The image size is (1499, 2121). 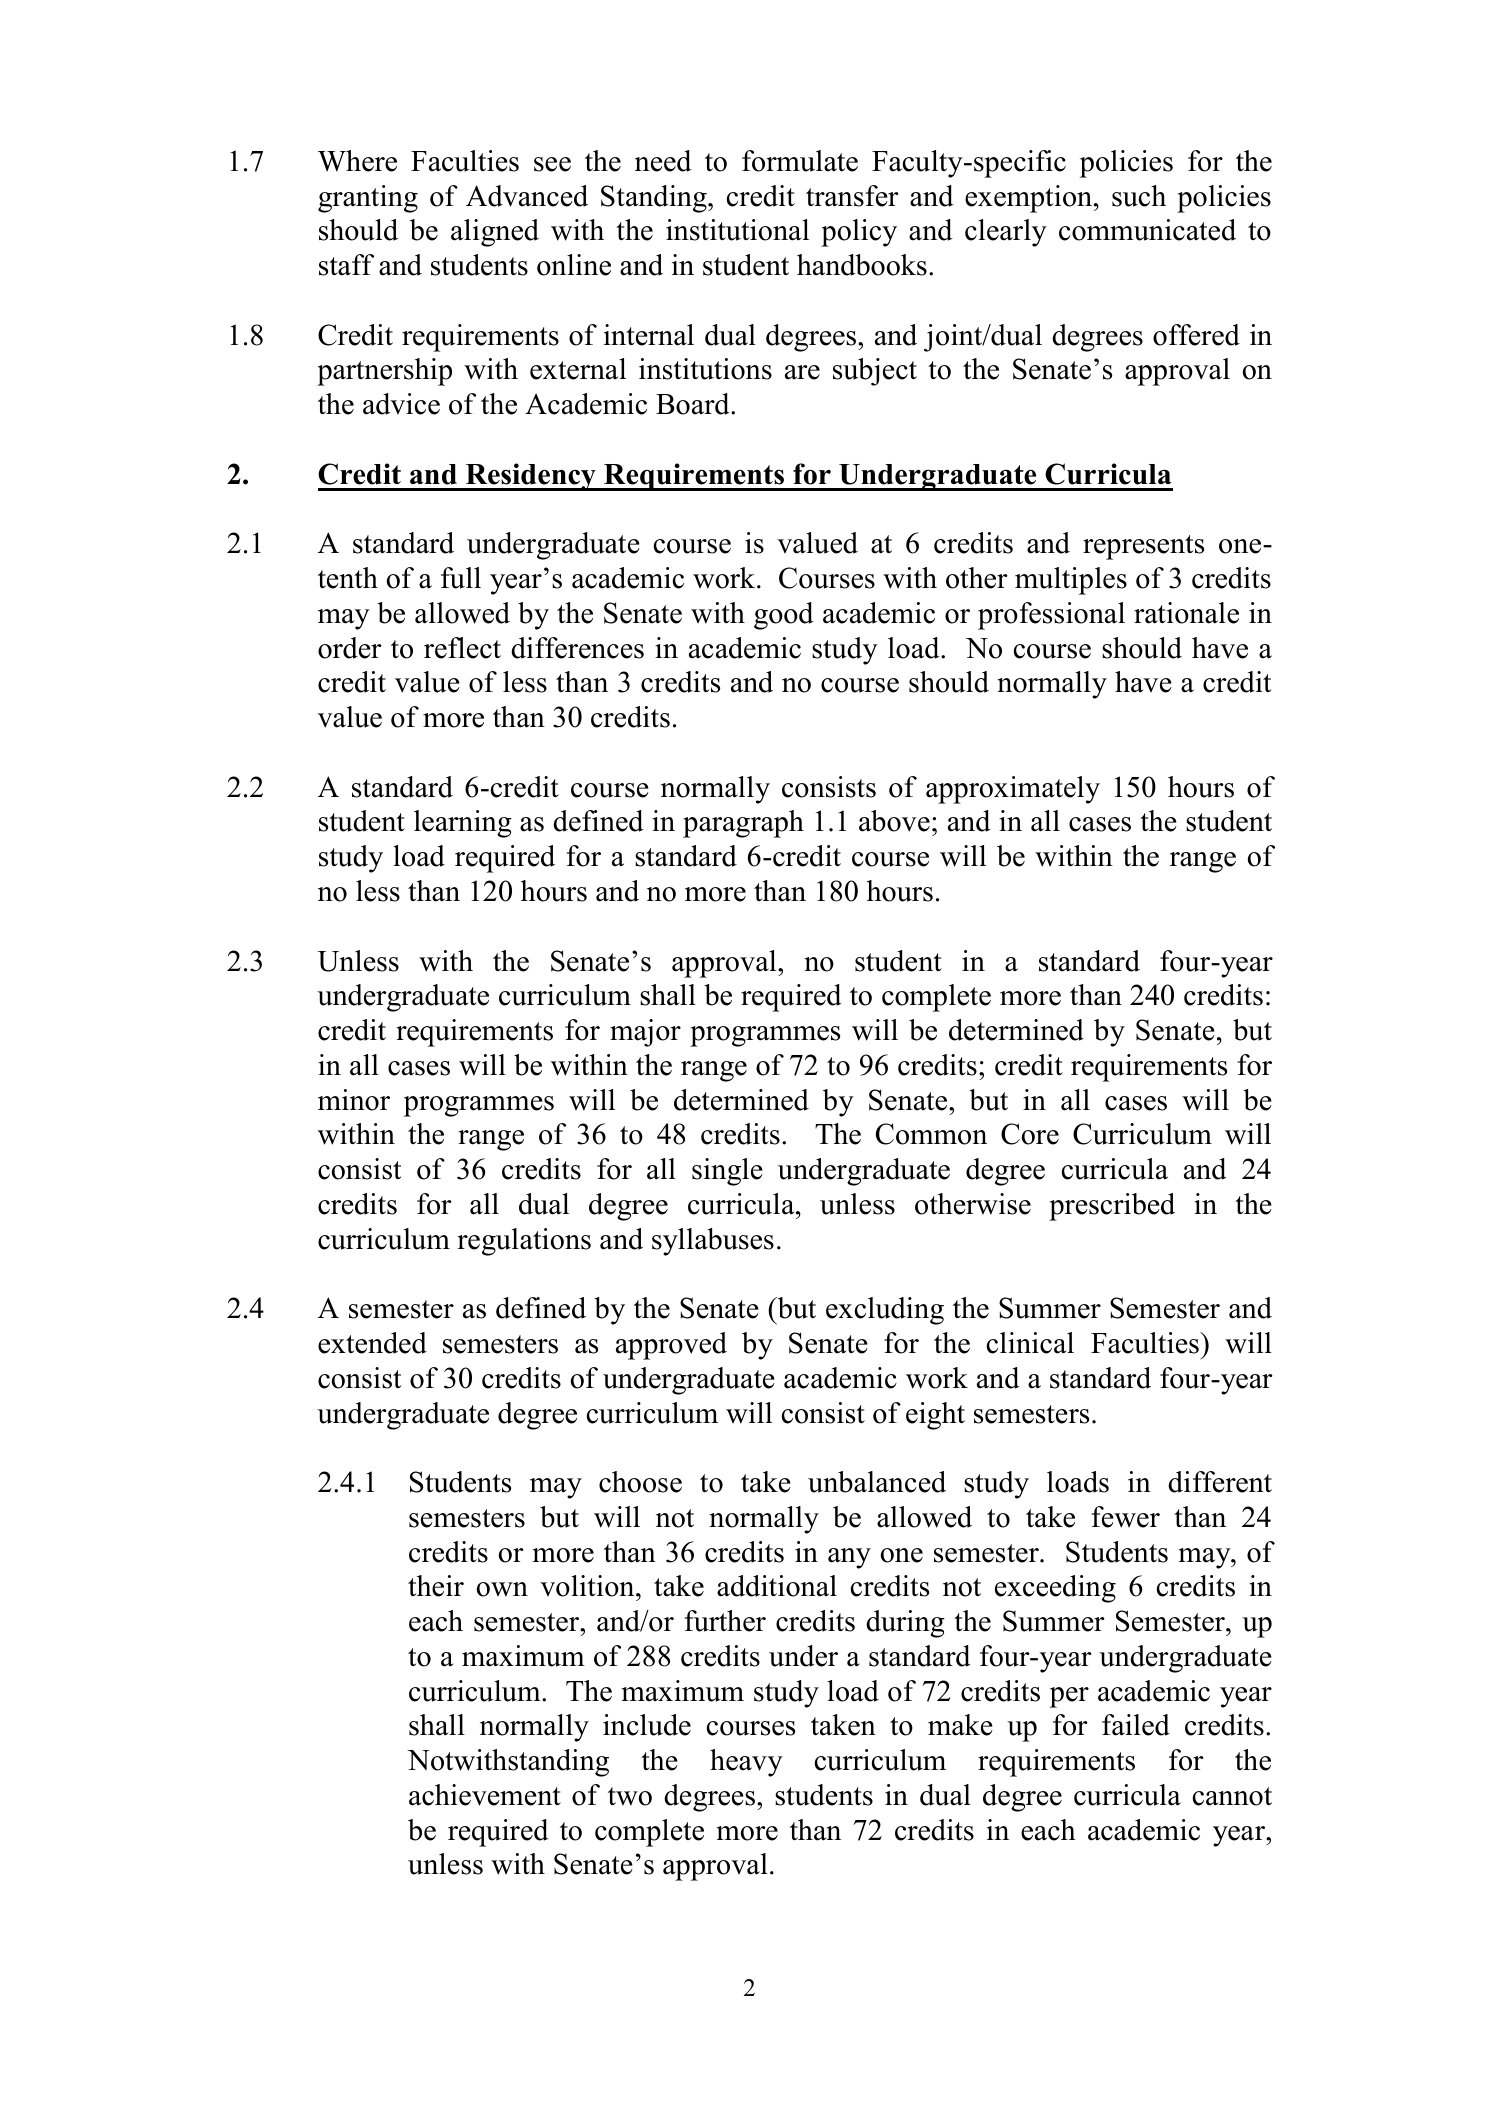 What do you see at coordinates (746, 1763) in the screenshot?
I see `heavy` at bounding box center [746, 1763].
